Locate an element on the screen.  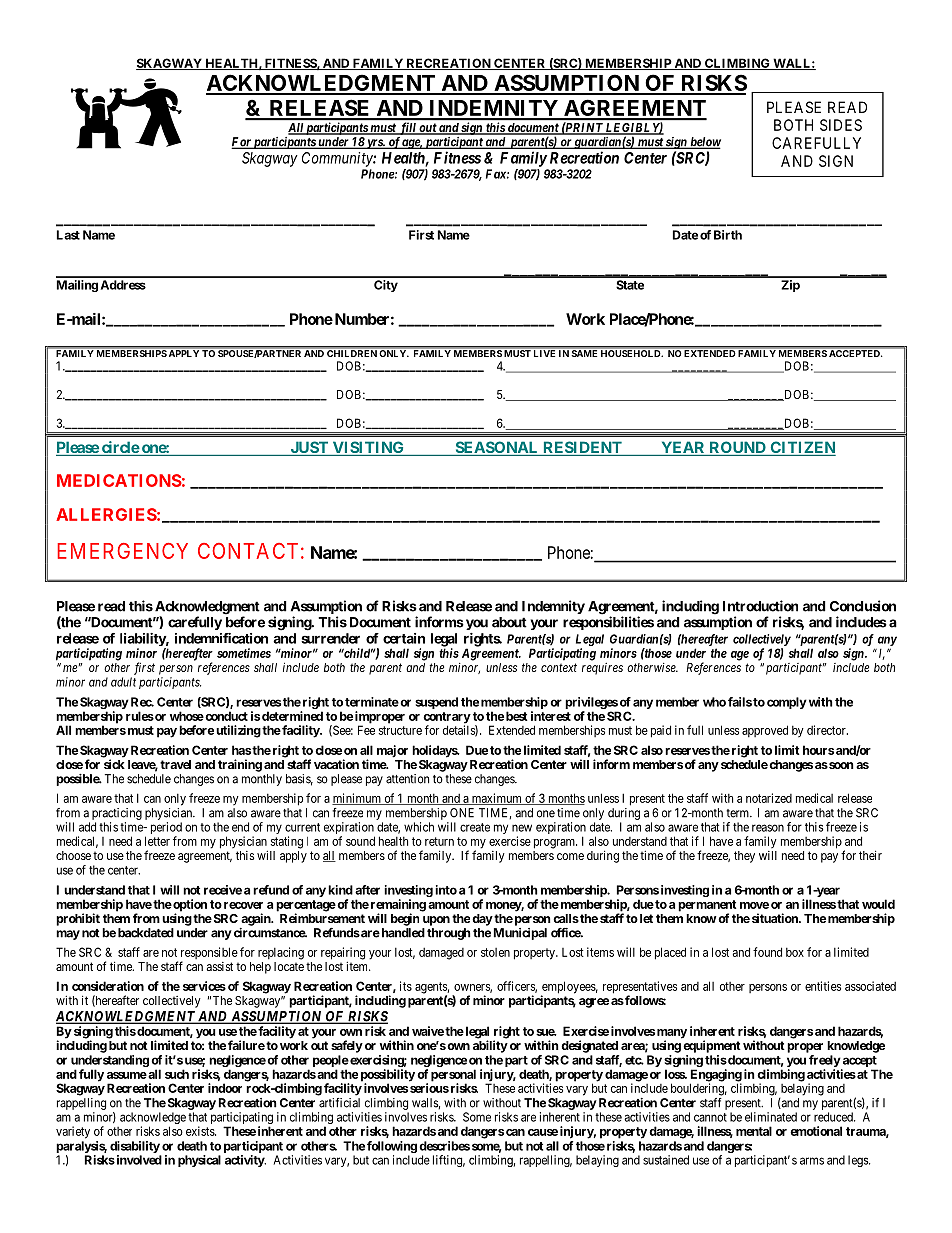
involved is located at coordinates (138, 1160).
